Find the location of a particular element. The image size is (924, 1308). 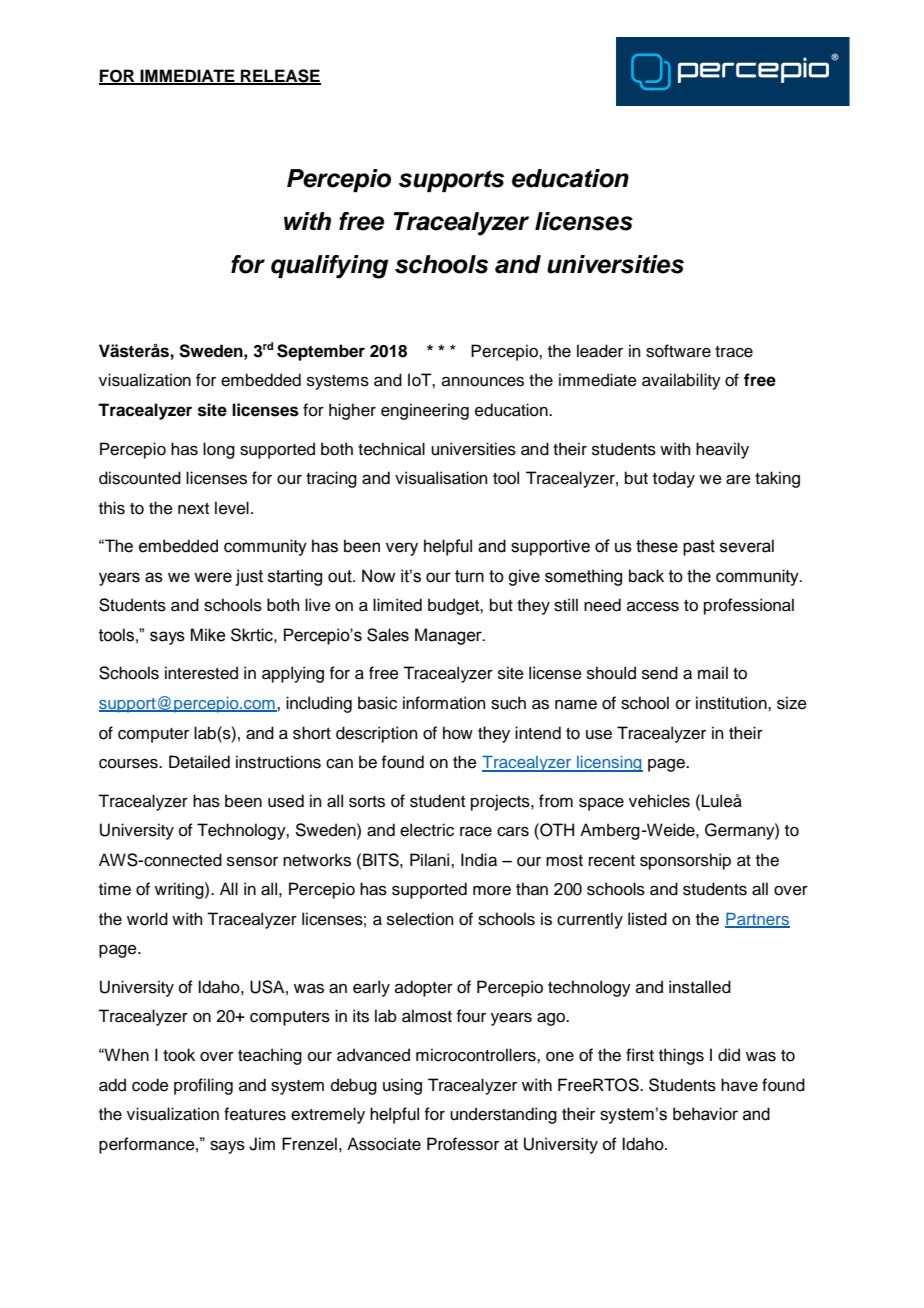

sponsorship is located at coordinates (685, 861).
